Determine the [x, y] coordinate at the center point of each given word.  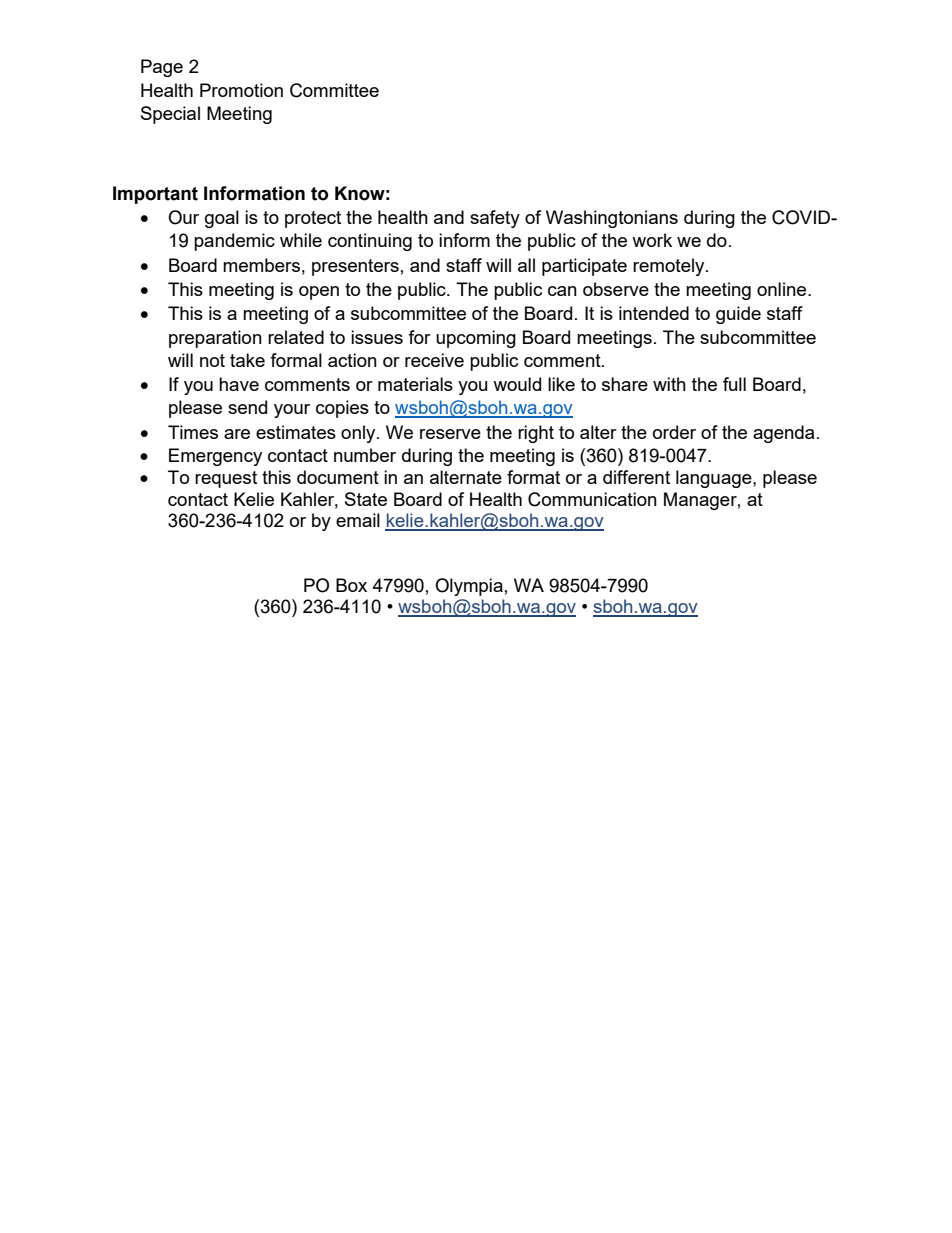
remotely [670, 267]
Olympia [469, 587]
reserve [450, 434]
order [674, 432]
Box [351, 585]
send [247, 407]
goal [222, 219]
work [652, 240]
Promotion [241, 90]
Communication [592, 499]
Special [170, 115]
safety [495, 219]
